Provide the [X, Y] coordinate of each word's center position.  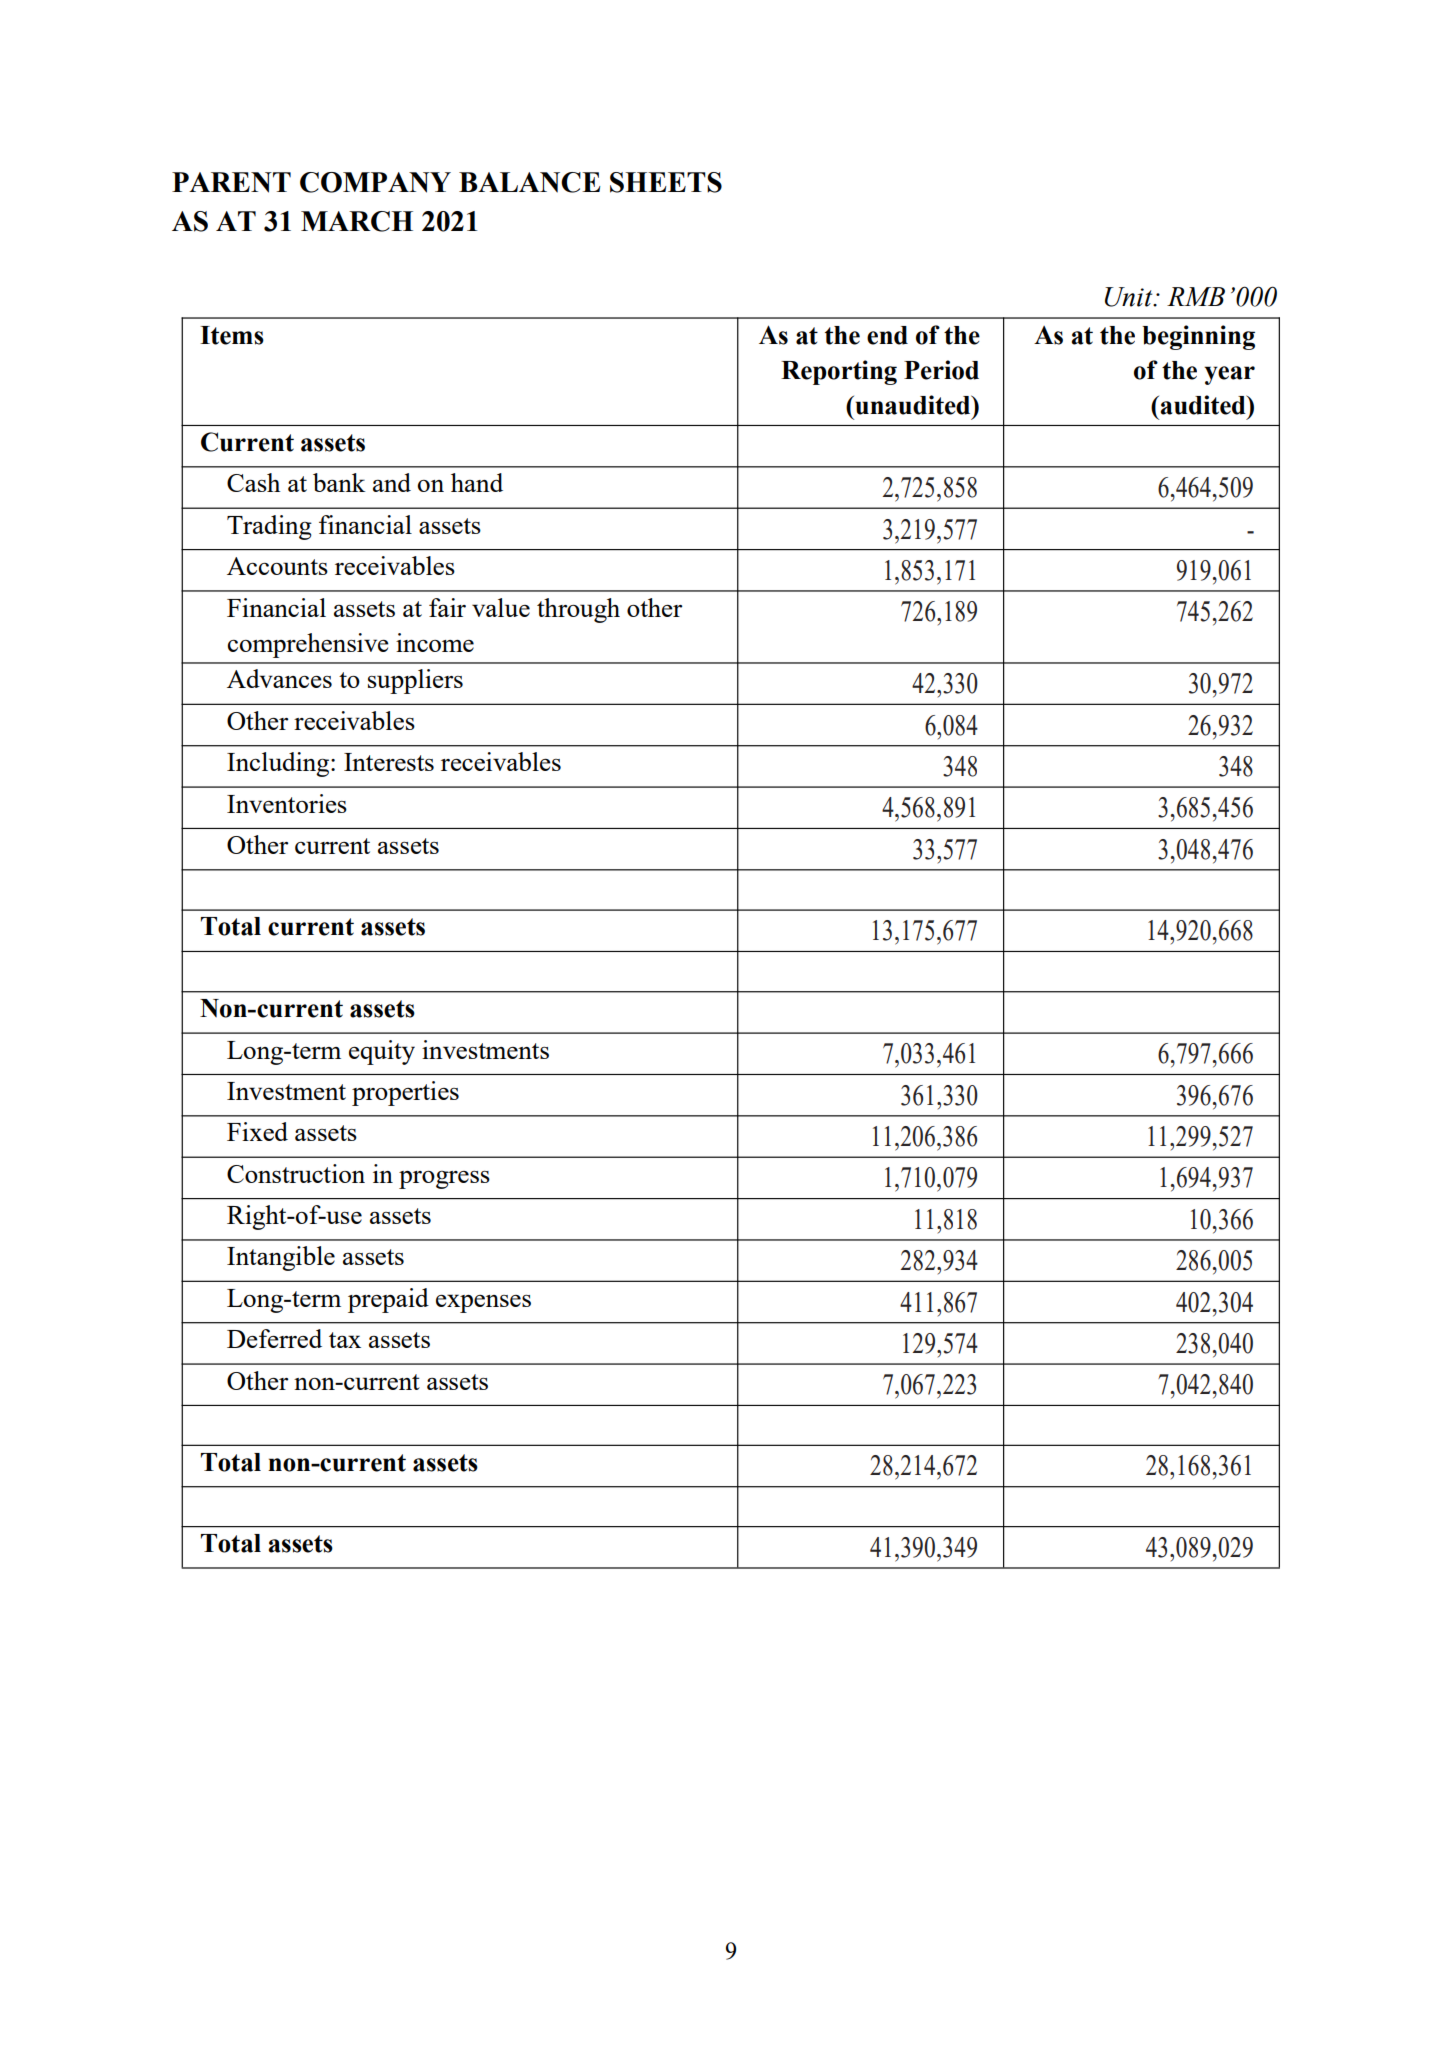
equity [382, 1052]
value [501, 607]
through [578, 610]
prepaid [388, 1300]
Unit [1130, 297]
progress [444, 1180]
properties [405, 1093]
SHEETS [666, 182]
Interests [389, 762]
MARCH [357, 221]
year [1229, 375]
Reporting [839, 372]
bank [339, 482]
